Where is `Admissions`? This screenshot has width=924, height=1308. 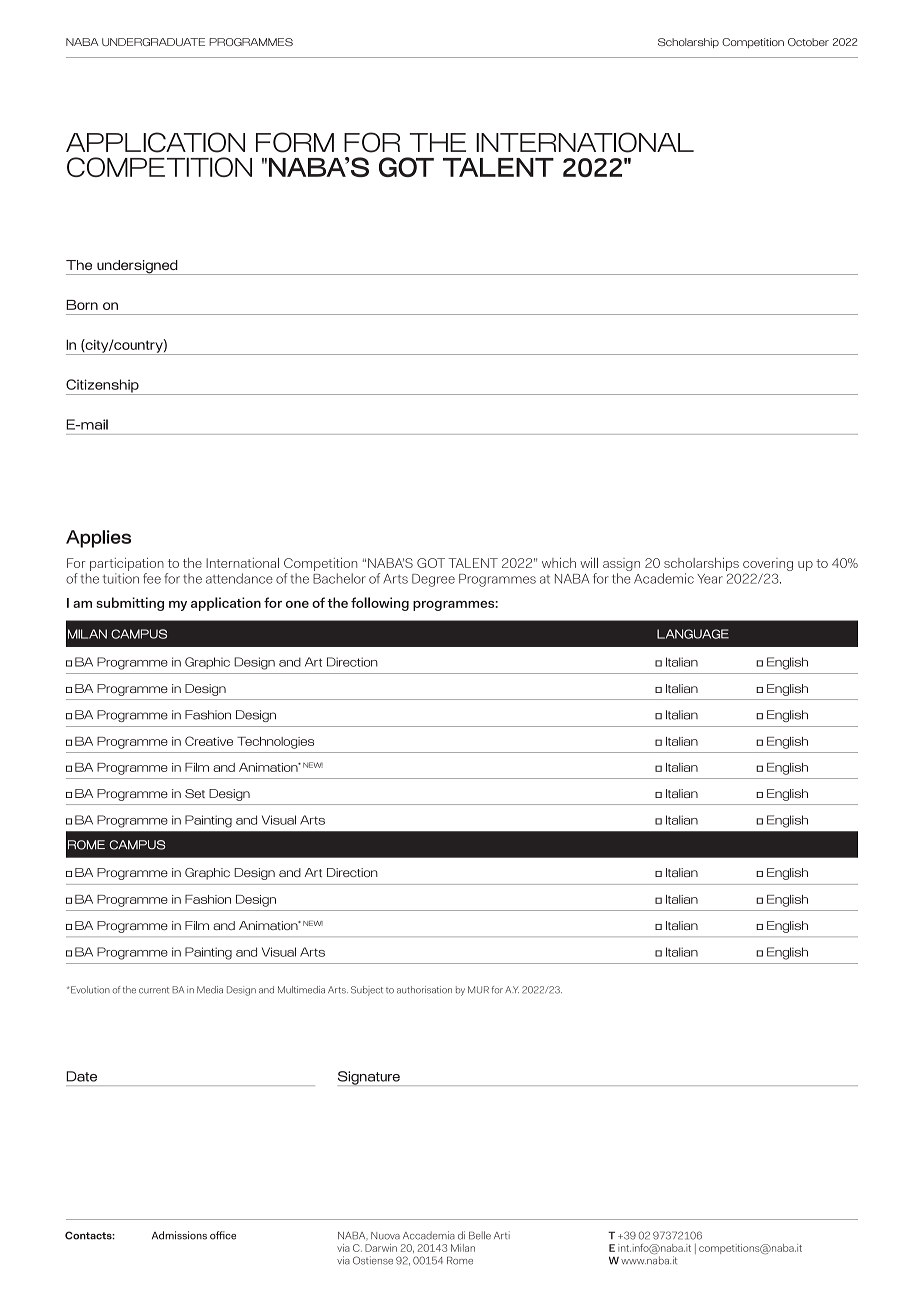 Admissions is located at coordinates (179, 1235).
